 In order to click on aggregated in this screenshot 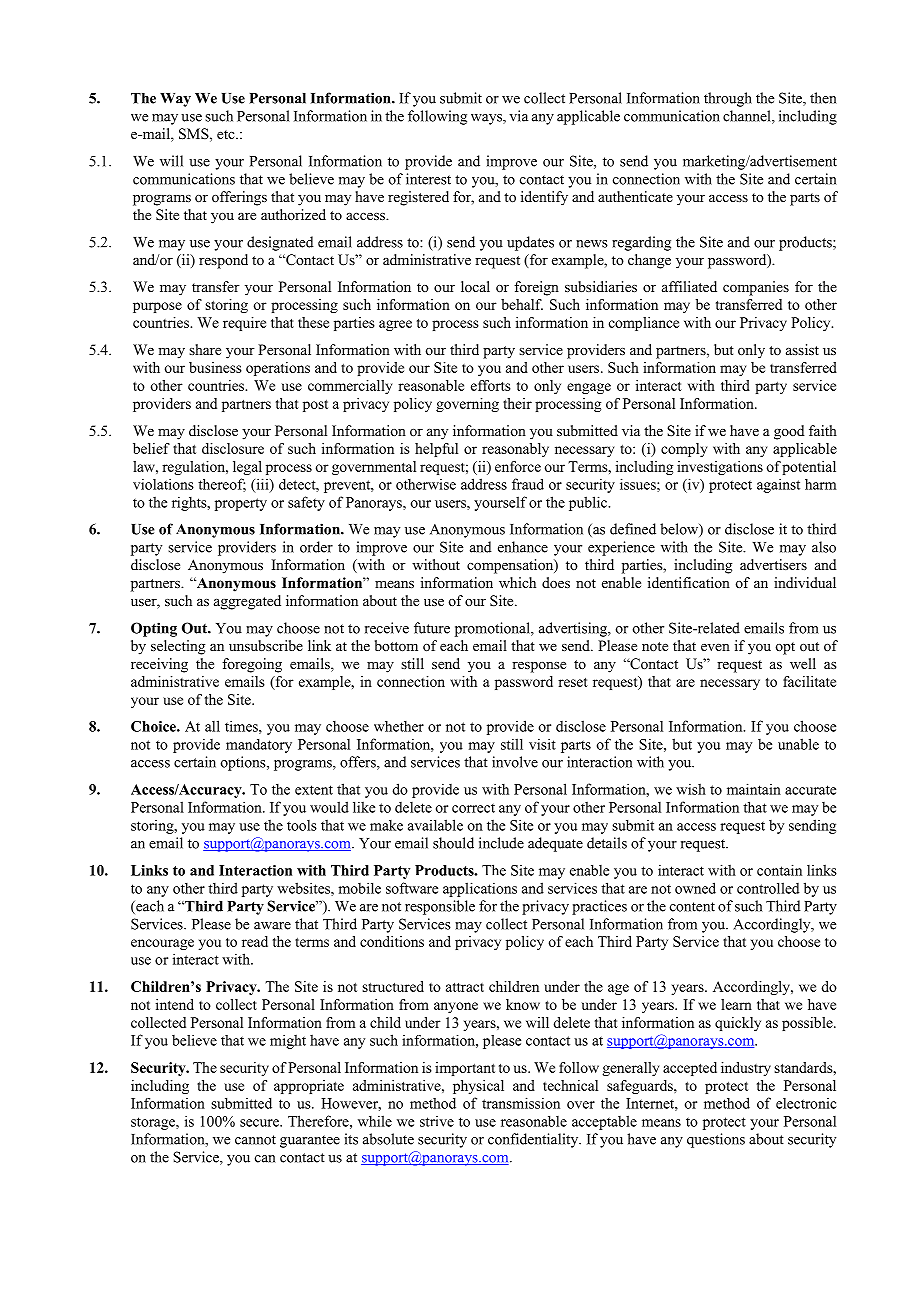, I will do `click(247, 602)`.
